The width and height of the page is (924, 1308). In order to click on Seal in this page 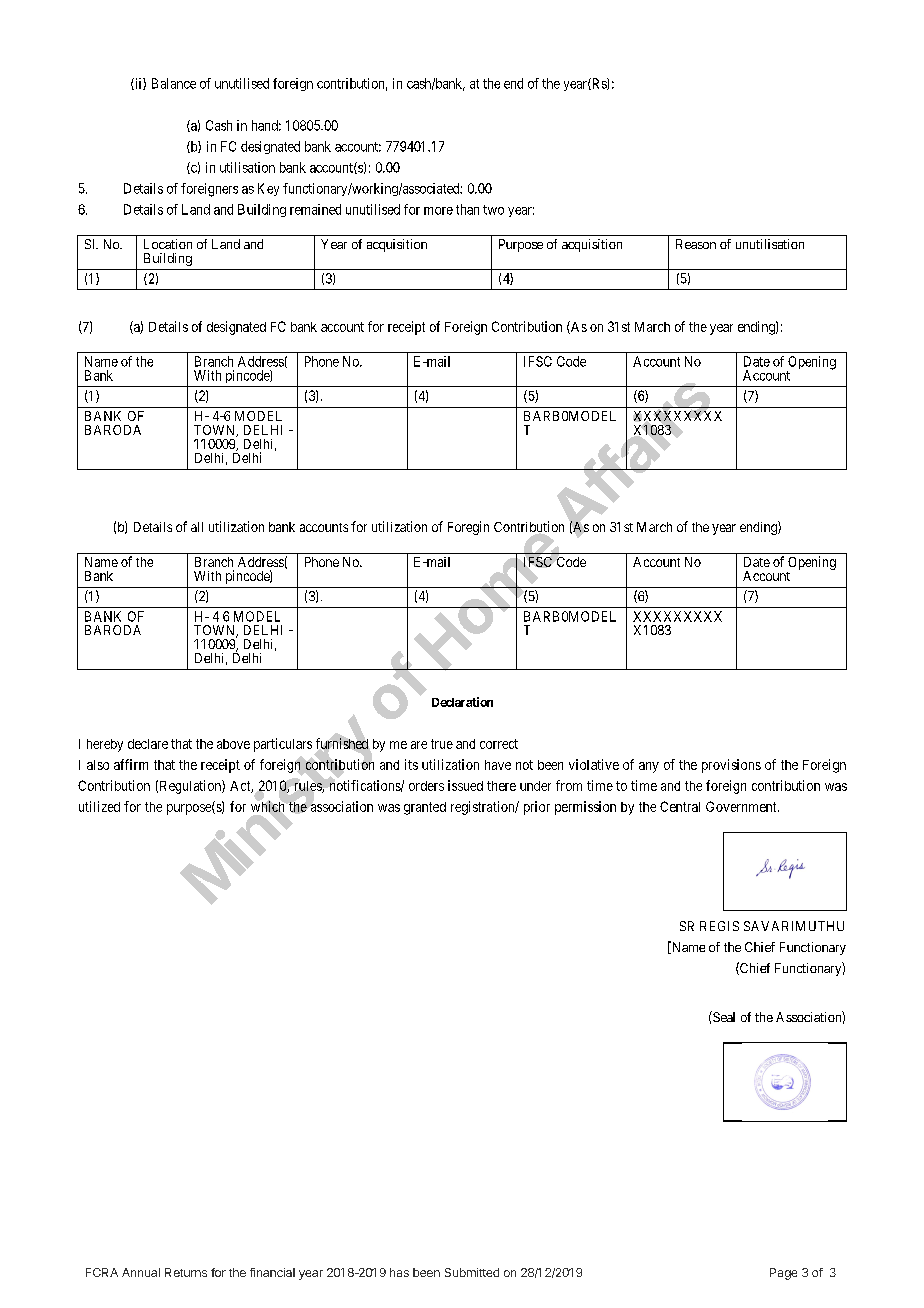, I will do `click(723, 1016)`.
